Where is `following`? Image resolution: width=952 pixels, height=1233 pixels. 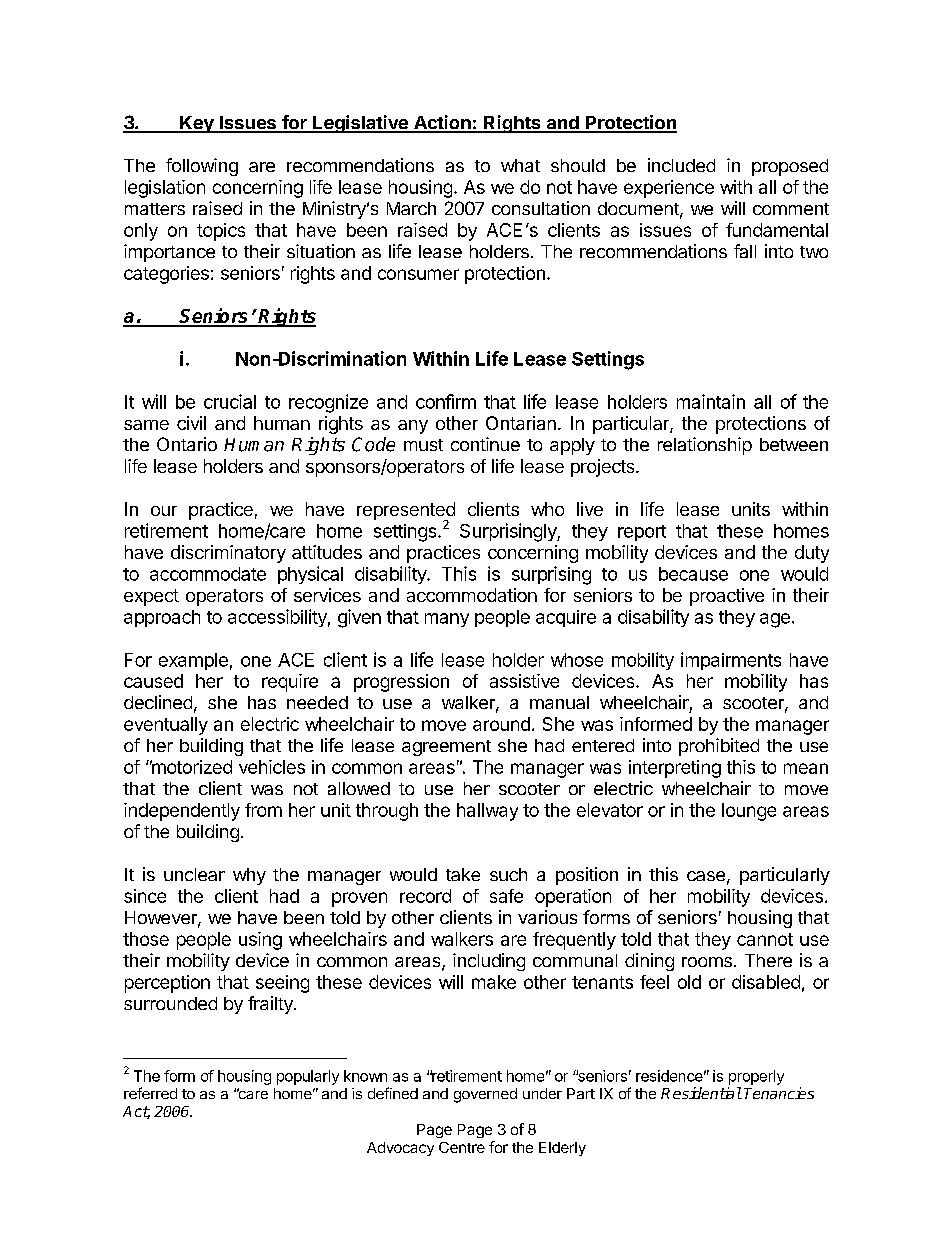 following is located at coordinates (202, 167).
